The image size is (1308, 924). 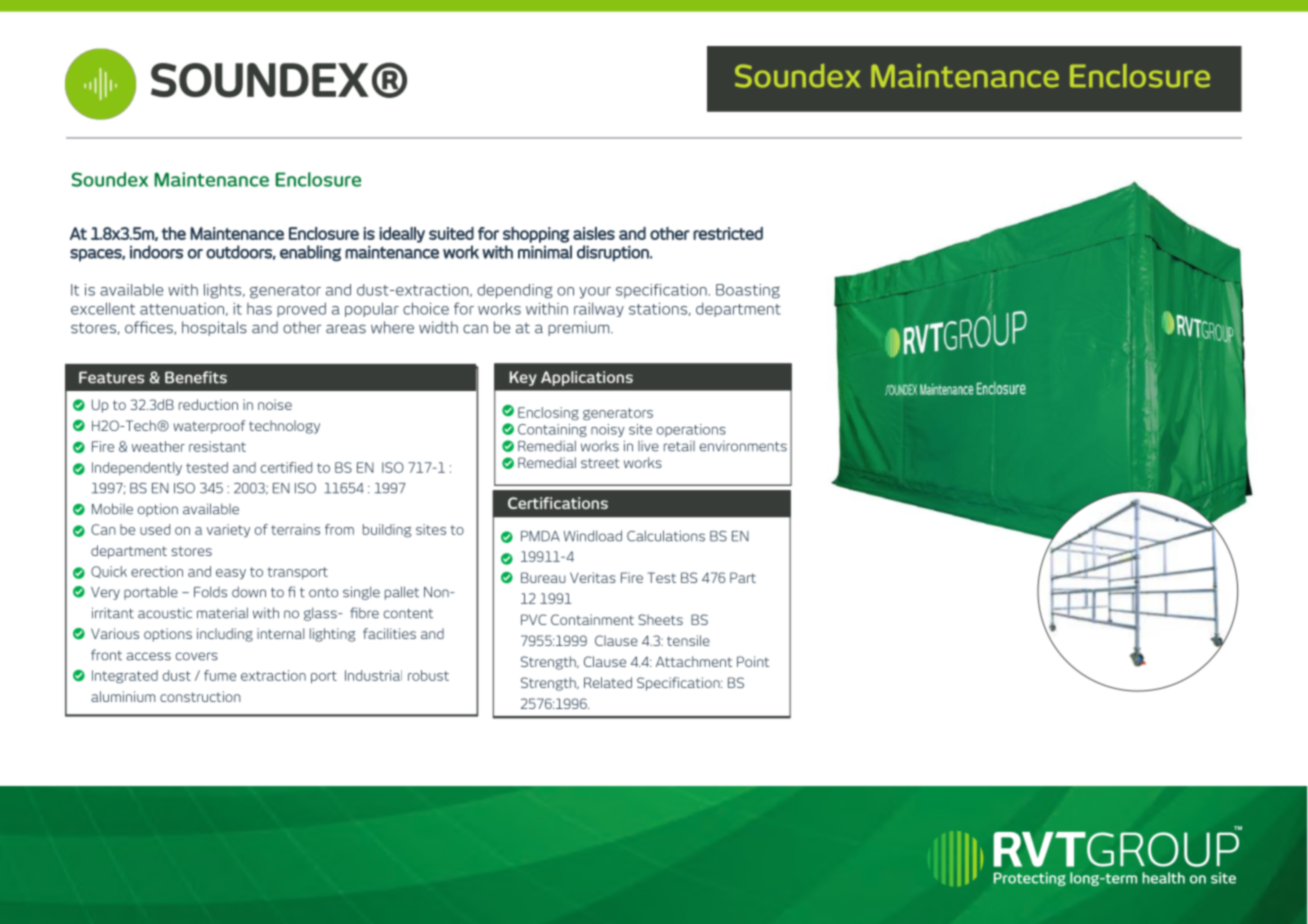 I want to click on indoors, so click(x=156, y=252).
